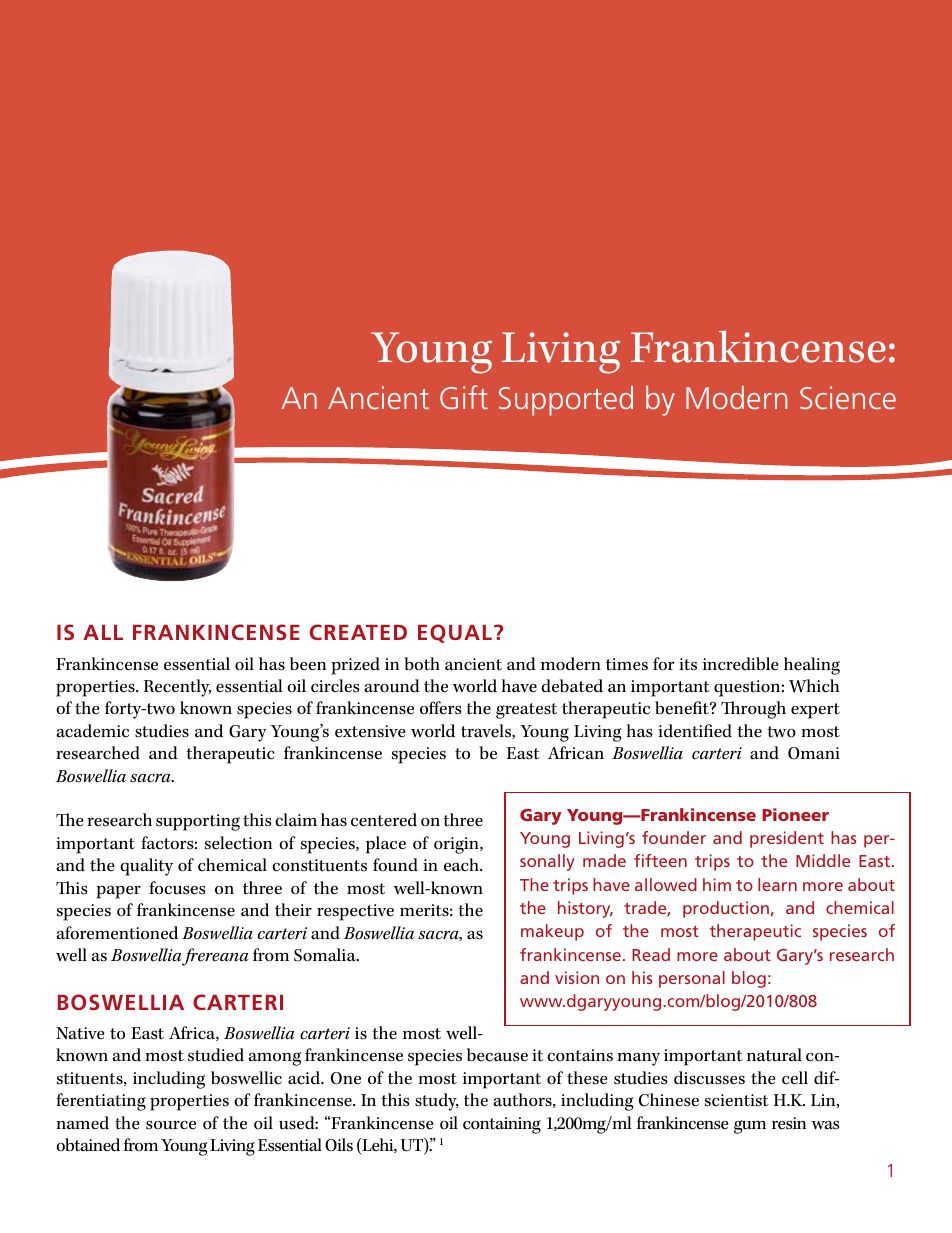 Image resolution: width=952 pixels, height=1233 pixels. I want to click on Supported, so click(566, 400).
